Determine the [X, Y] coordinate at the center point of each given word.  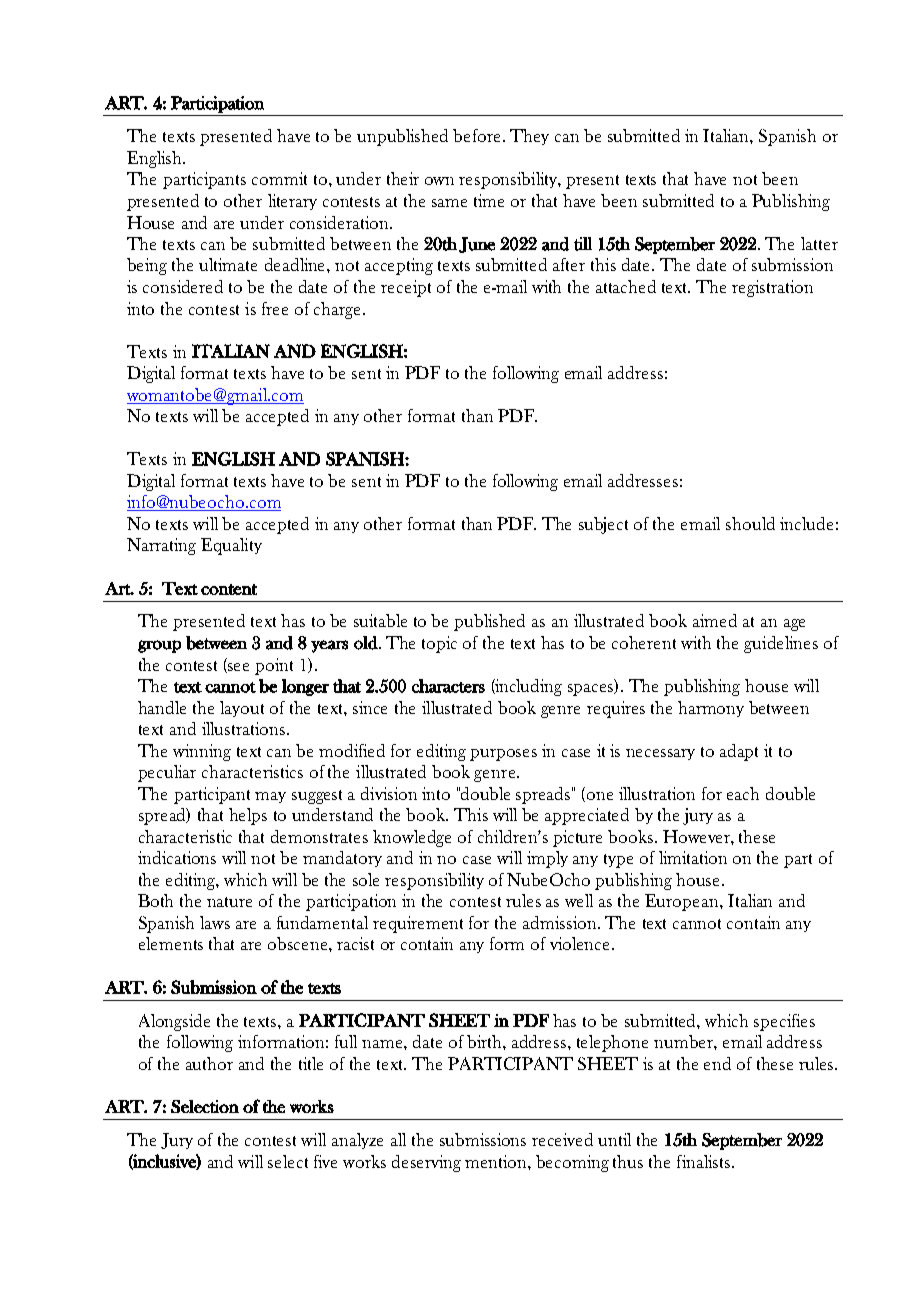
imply [547, 859]
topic [439, 644]
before [478, 135]
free [275, 308]
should [750, 523]
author [209, 1063]
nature [229, 902]
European [683, 902]
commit [279, 178]
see [238, 667]
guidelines [781, 644]
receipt [406, 288]
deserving [426, 1163]
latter [819, 243]
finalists [703, 1161]
